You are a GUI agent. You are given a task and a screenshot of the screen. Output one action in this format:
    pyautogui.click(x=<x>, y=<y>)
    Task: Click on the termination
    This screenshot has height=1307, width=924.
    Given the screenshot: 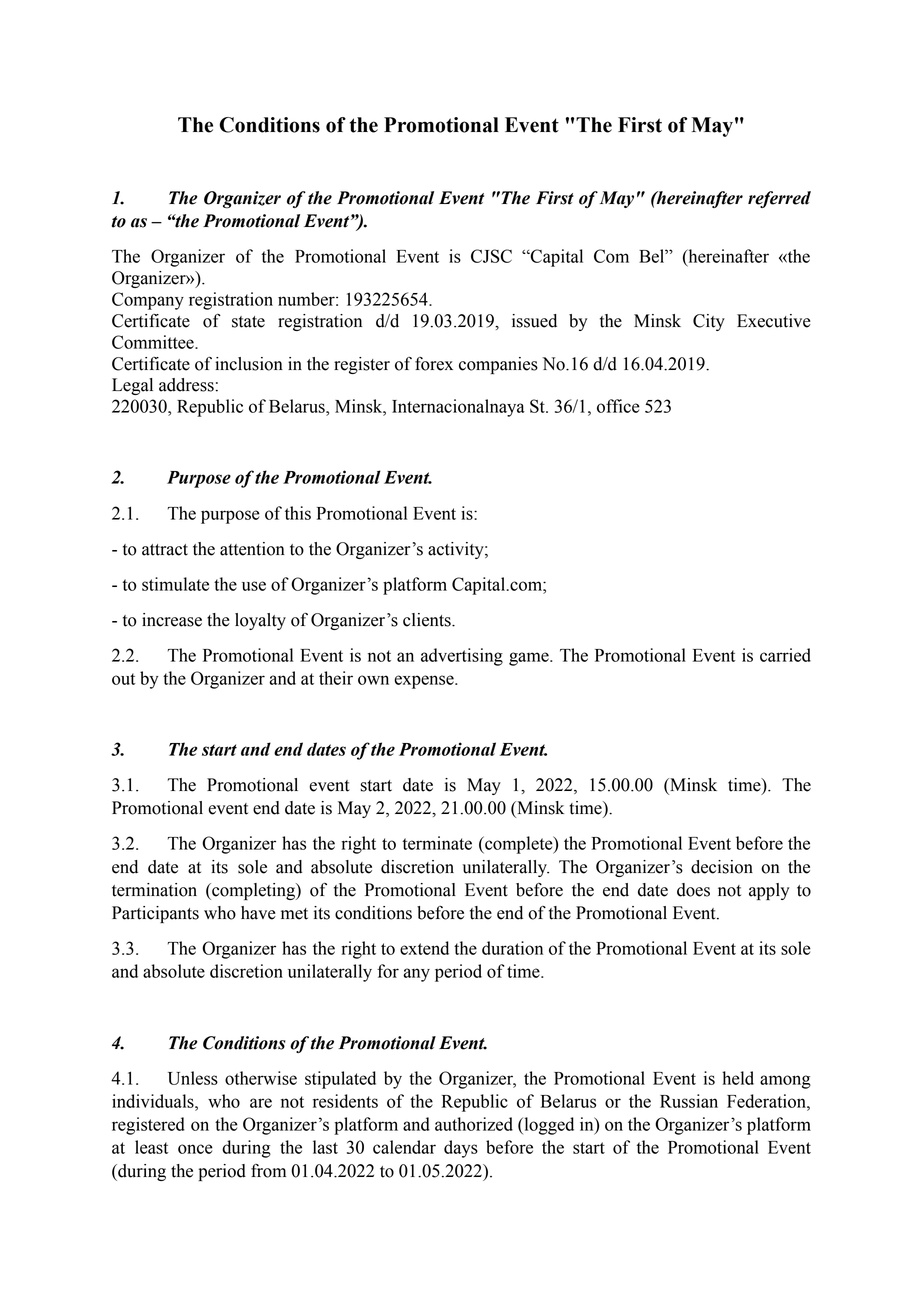 What is the action you would take?
    pyautogui.click(x=154, y=890)
